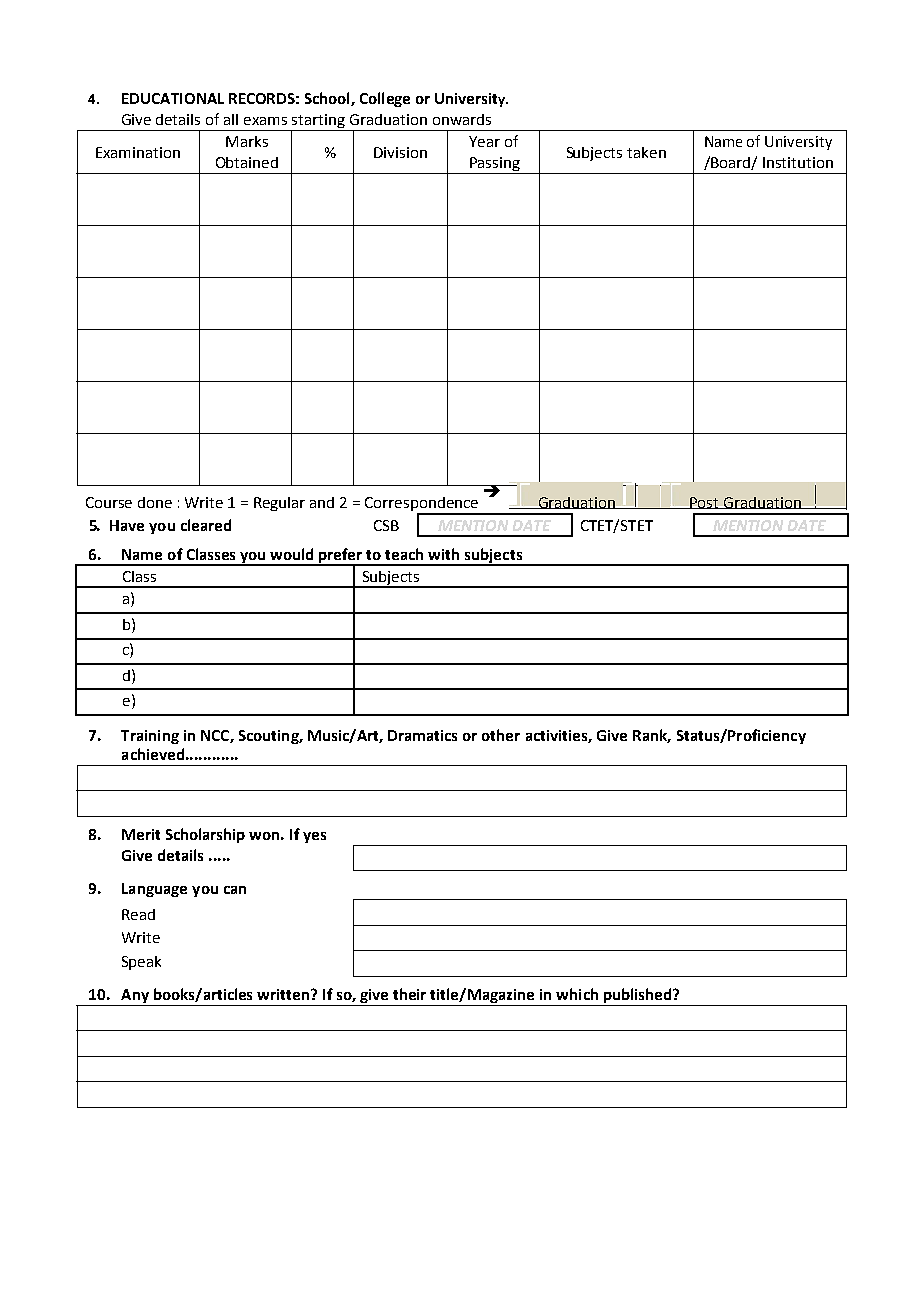 The image size is (924, 1308). Describe the element at coordinates (646, 152) in the page. I see `taken` at that location.
